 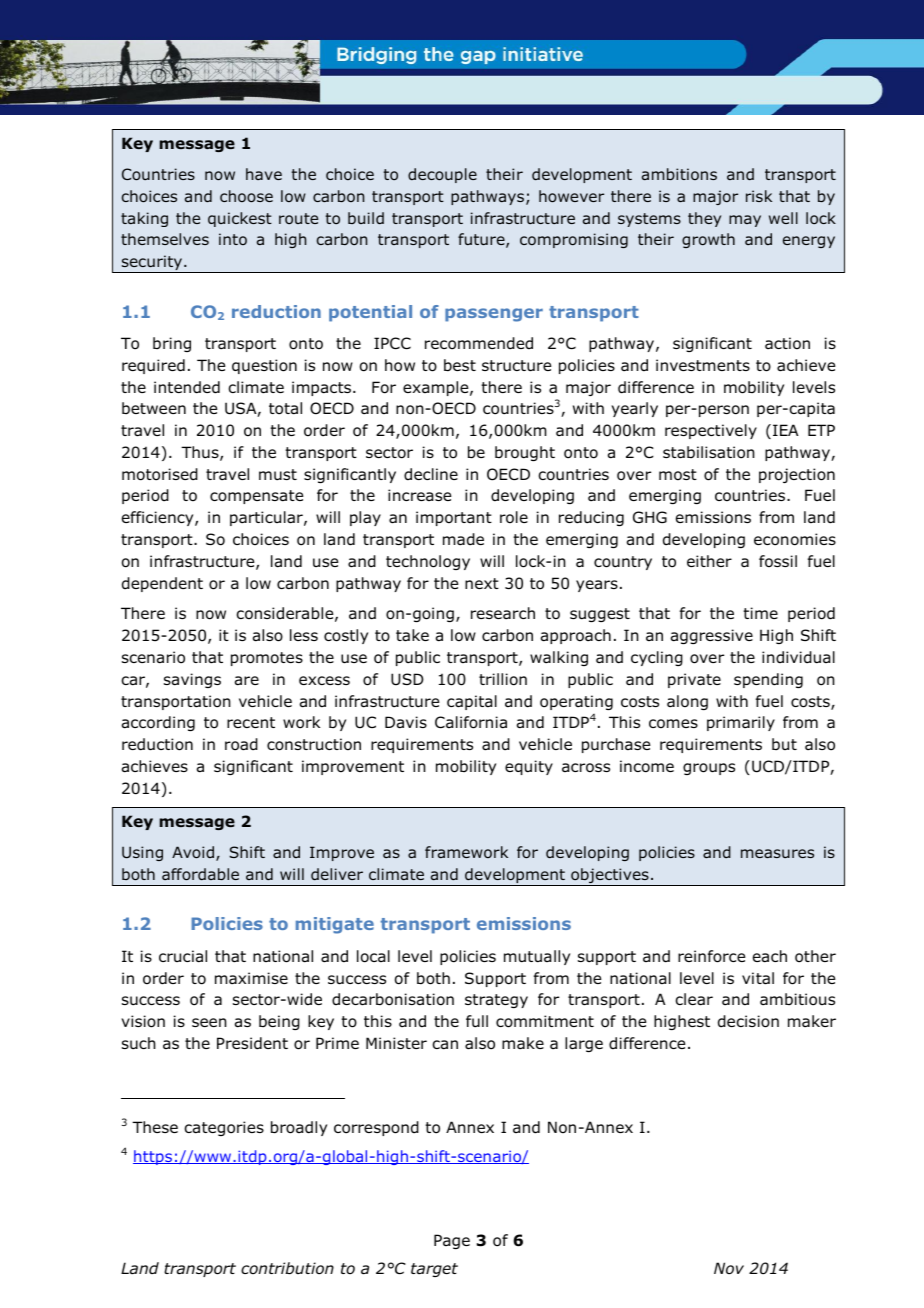 What do you see at coordinates (287, 1268) in the screenshot?
I see `contribution` at bounding box center [287, 1268].
